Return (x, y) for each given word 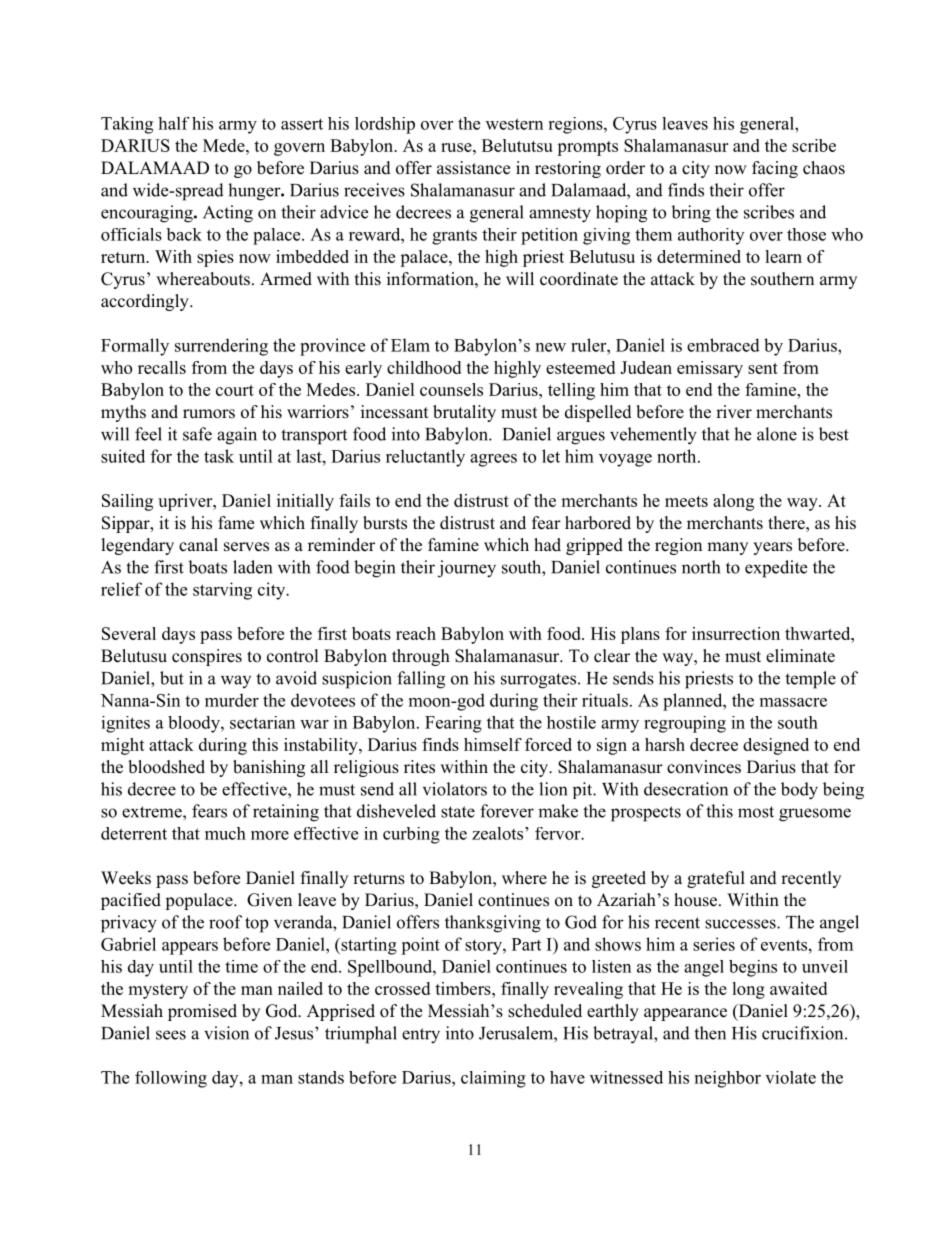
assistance (473, 168)
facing (775, 169)
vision (226, 1033)
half (173, 123)
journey (467, 569)
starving (222, 591)
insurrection (736, 633)
